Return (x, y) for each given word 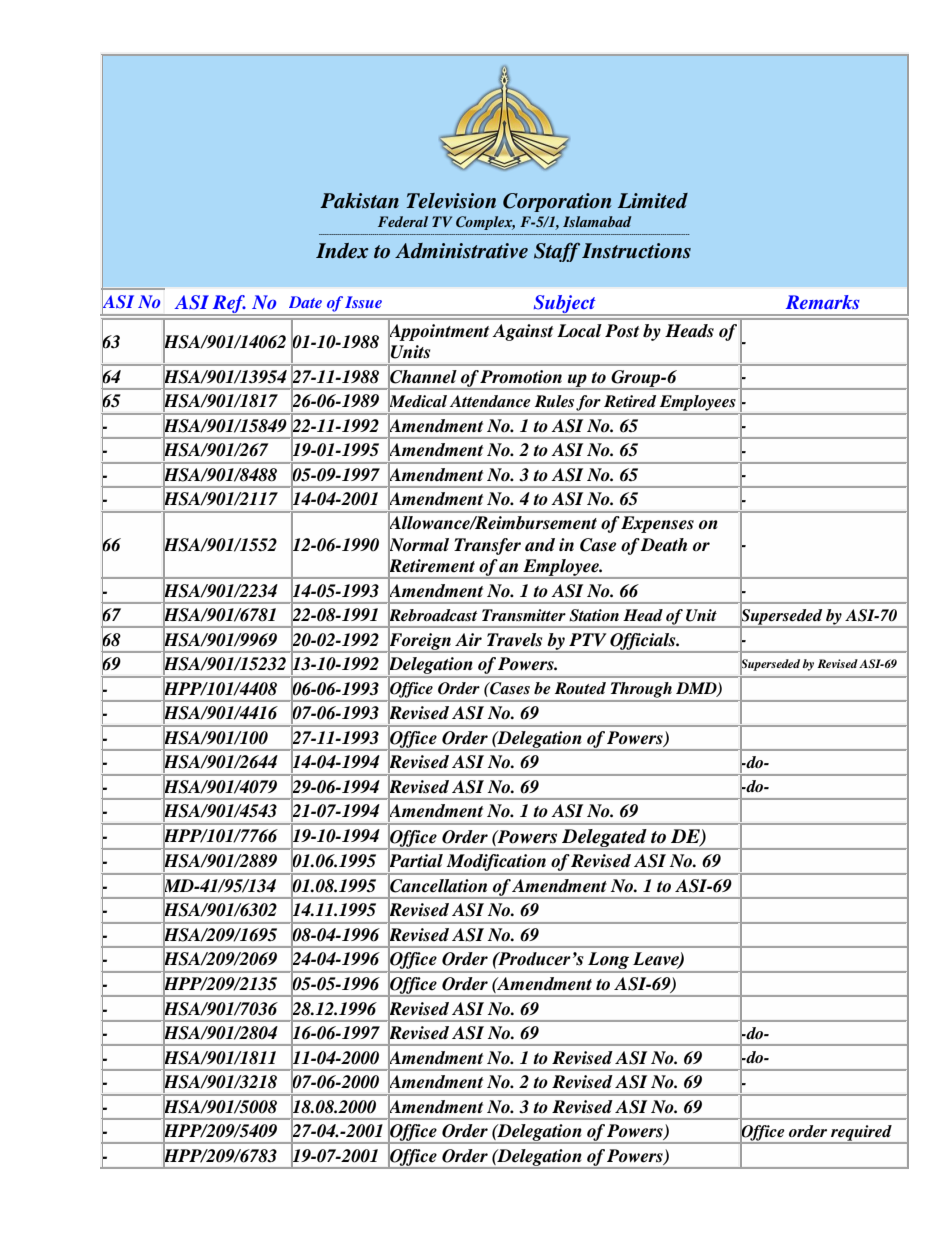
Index (342, 251)
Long (608, 962)
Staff (557, 252)
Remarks (823, 302)
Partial (415, 861)
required (861, 1134)
